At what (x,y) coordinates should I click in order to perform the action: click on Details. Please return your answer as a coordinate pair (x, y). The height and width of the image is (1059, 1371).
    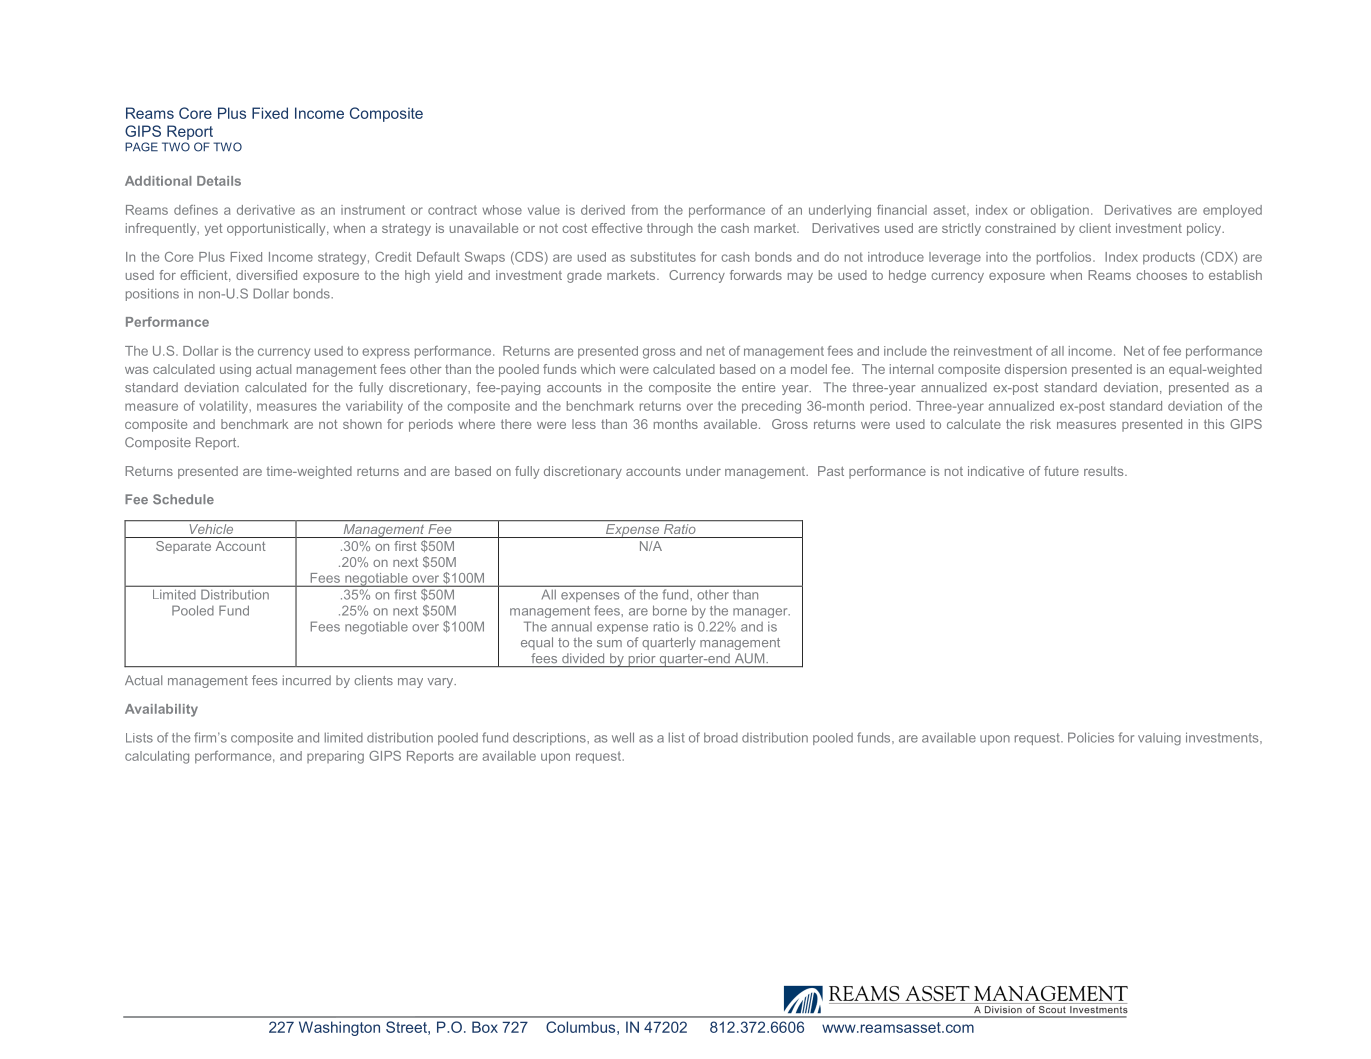
    Looking at the image, I should click on (219, 181).
